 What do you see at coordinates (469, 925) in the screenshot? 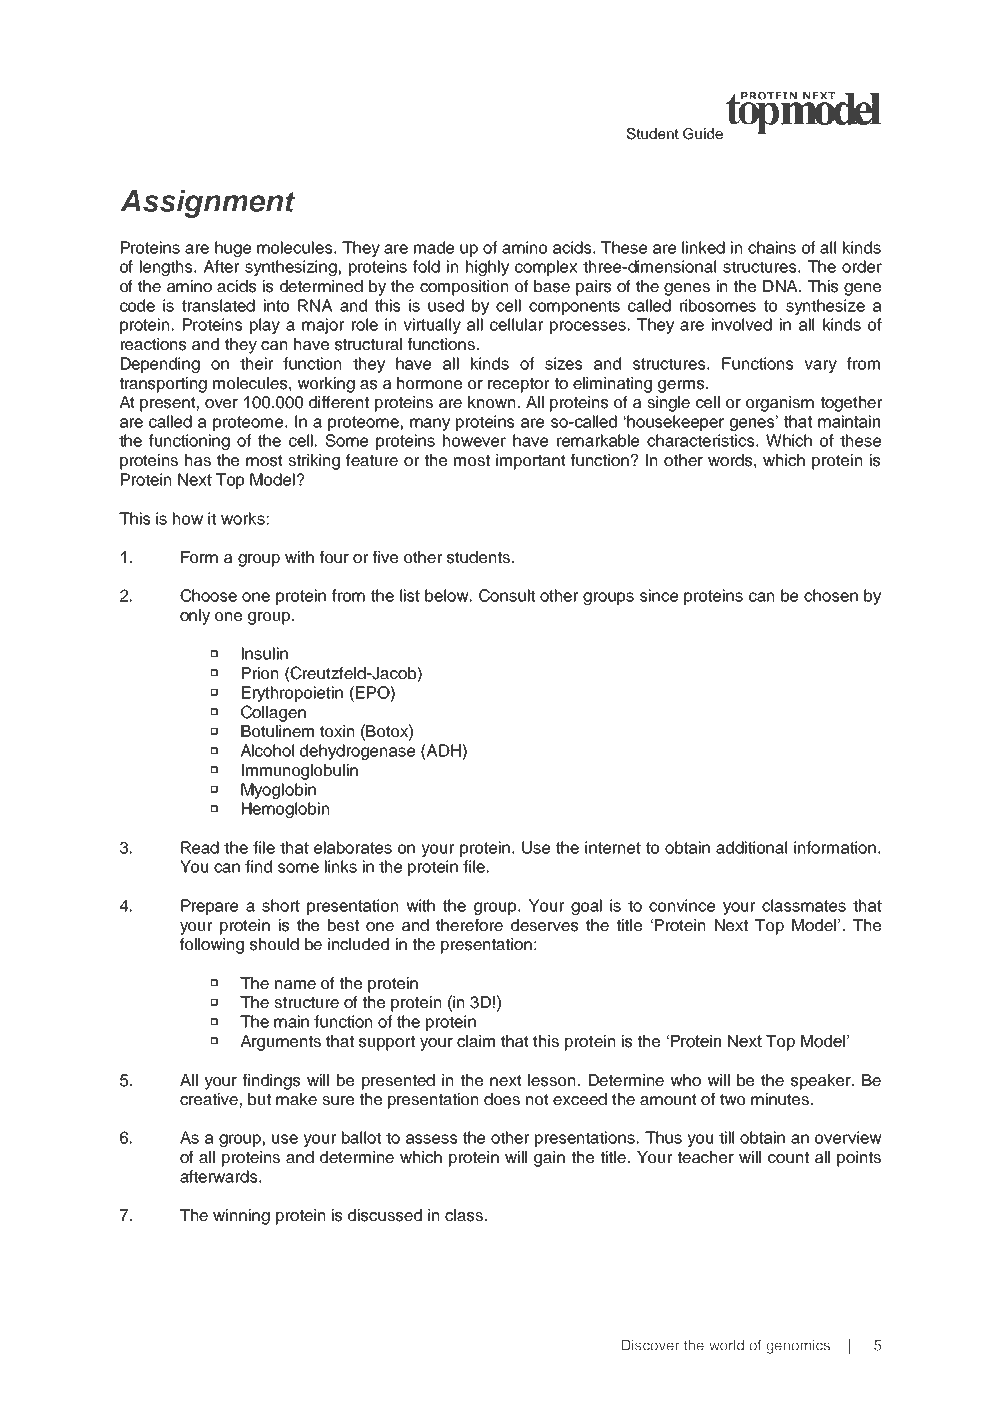
I see `therefore` at bounding box center [469, 925].
